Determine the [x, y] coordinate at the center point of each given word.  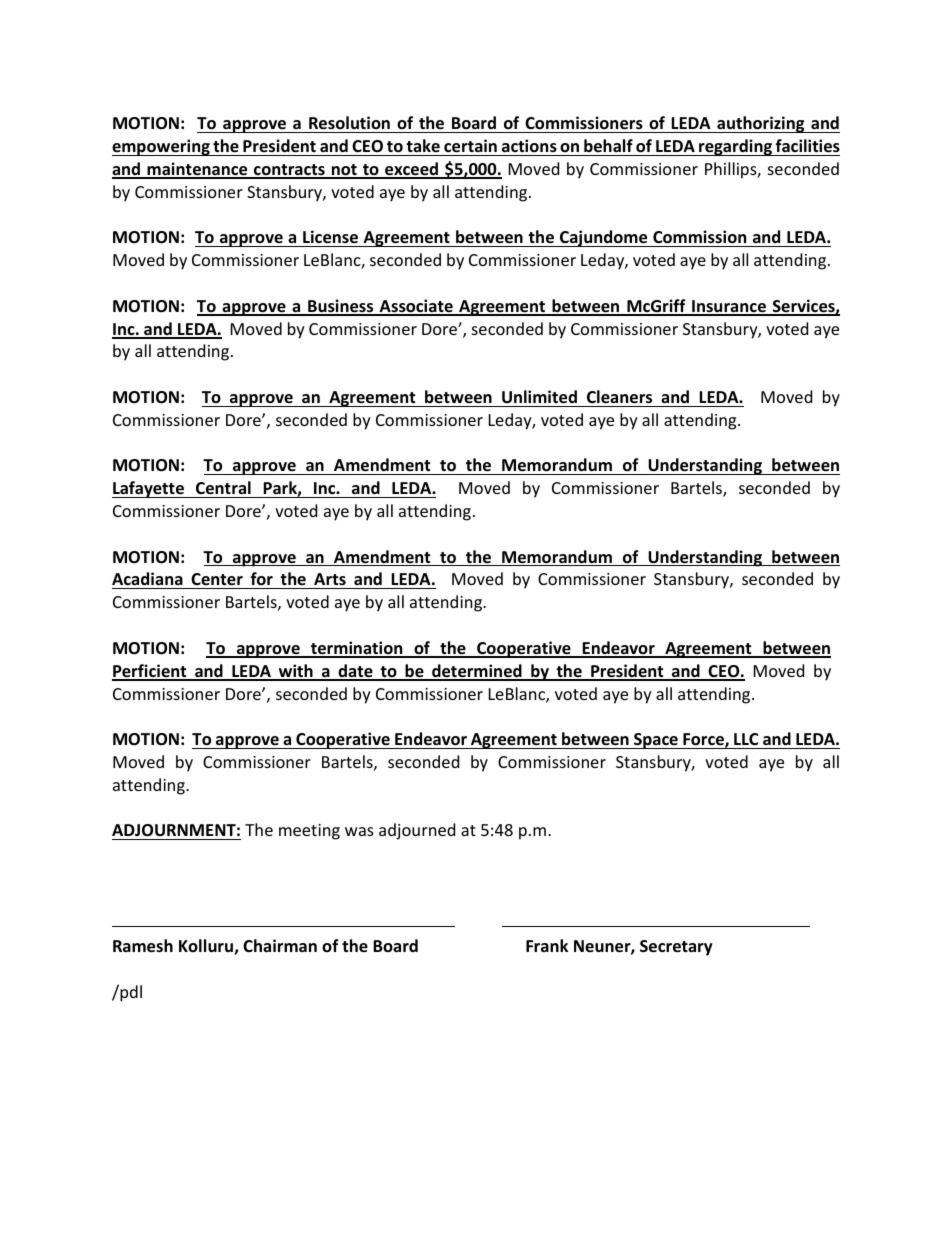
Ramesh [143, 946]
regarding [735, 147]
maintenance [197, 170]
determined [477, 672]
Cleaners [619, 397]
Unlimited [539, 397]
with [296, 672]
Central [223, 488]
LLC [746, 739]
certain [470, 146]
